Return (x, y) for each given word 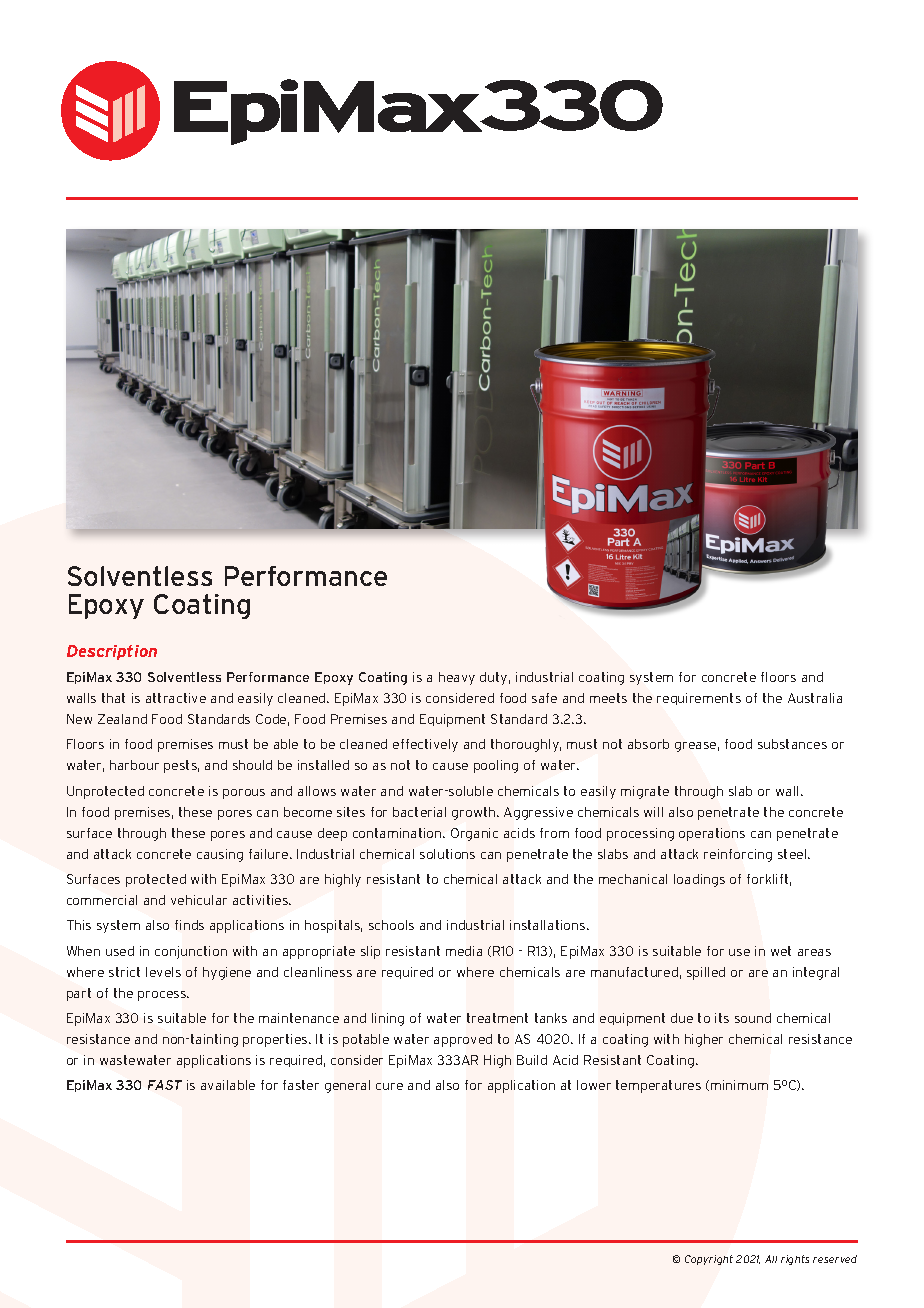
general (347, 1086)
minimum (739, 1085)
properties (276, 1040)
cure (389, 1086)
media (464, 951)
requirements (699, 699)
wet (781, 951)
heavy (457, 678)
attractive (176, 698)
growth (475, 813)
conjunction (191, 952)
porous (244, 794)
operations (712, 834)
